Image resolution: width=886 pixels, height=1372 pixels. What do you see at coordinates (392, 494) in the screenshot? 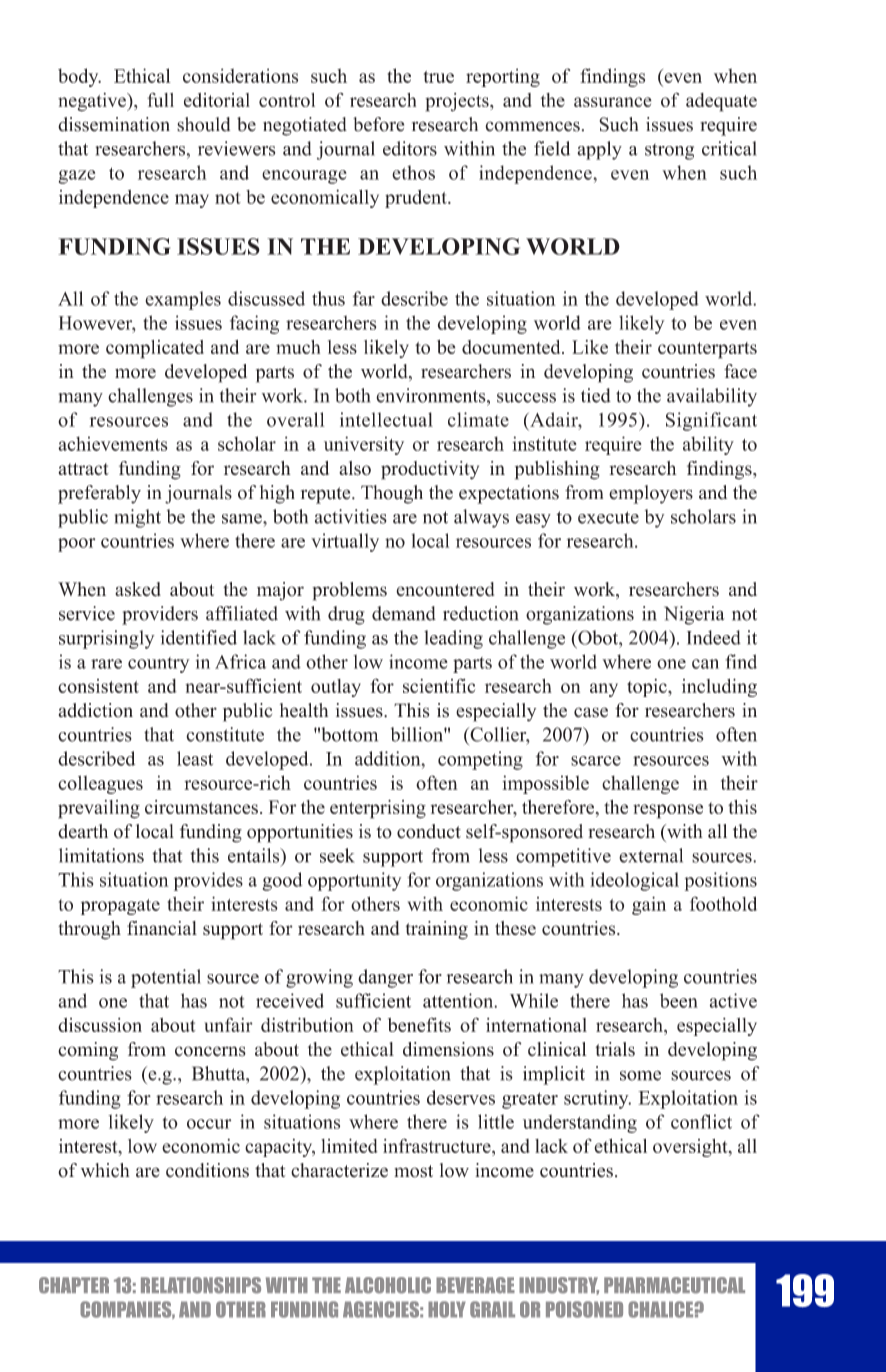
I see `Though` at bounding box center [392, 494].
